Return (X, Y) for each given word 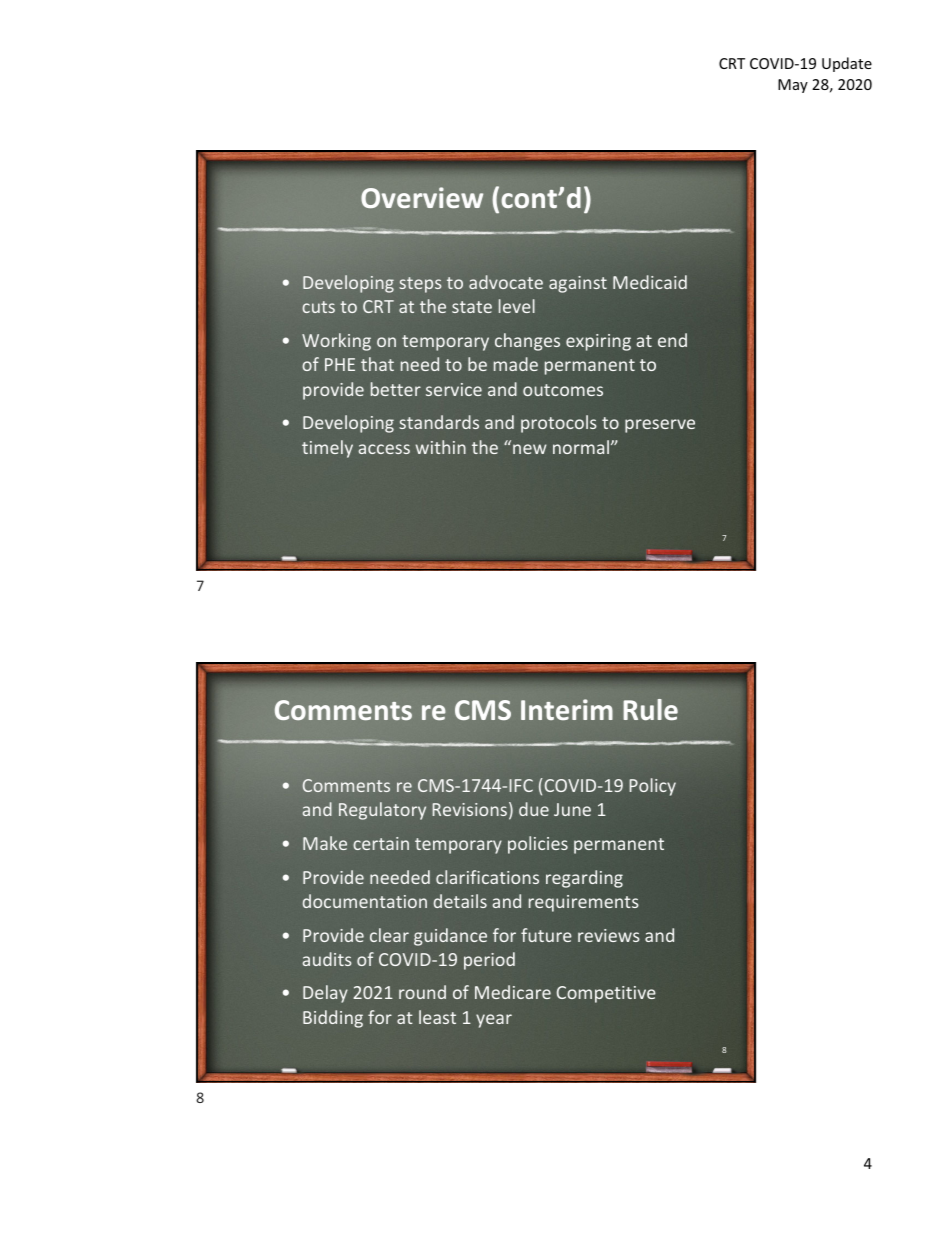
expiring (598, 342)
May (793, 86)
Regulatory (382, 811)
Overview (422, 197)
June (572, 809)
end (672, 340)
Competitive (606, 994)
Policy (652, 787)
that (377, 364)
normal (581, 447)
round (422, 992)
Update (847, 64)
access (384, 449)
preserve (660, 426)
